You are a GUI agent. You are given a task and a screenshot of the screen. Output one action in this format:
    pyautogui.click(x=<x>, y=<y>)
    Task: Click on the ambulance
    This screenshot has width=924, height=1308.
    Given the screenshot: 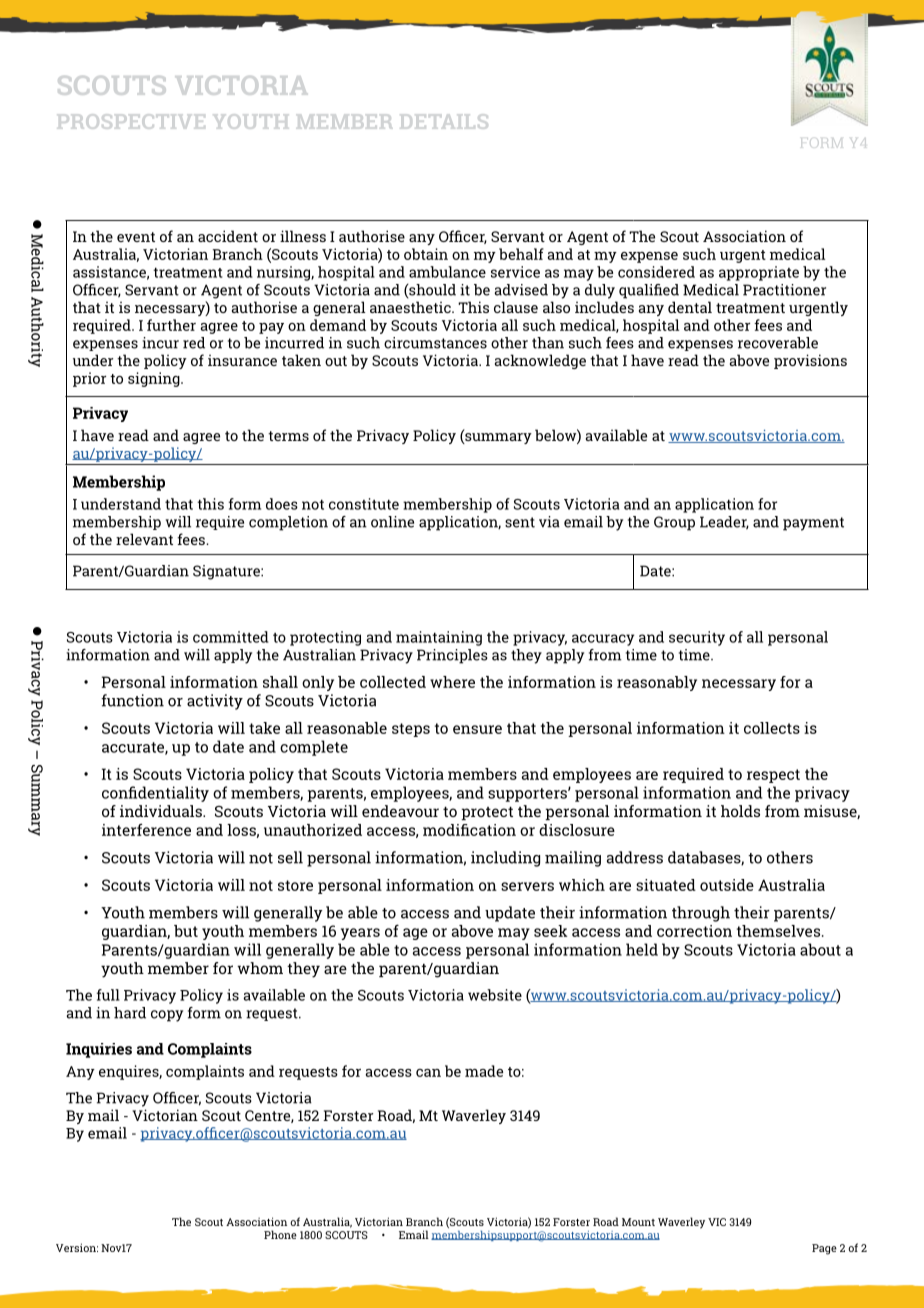 What is the action you would take?
    pyautogui.click(x=447, y=272)
